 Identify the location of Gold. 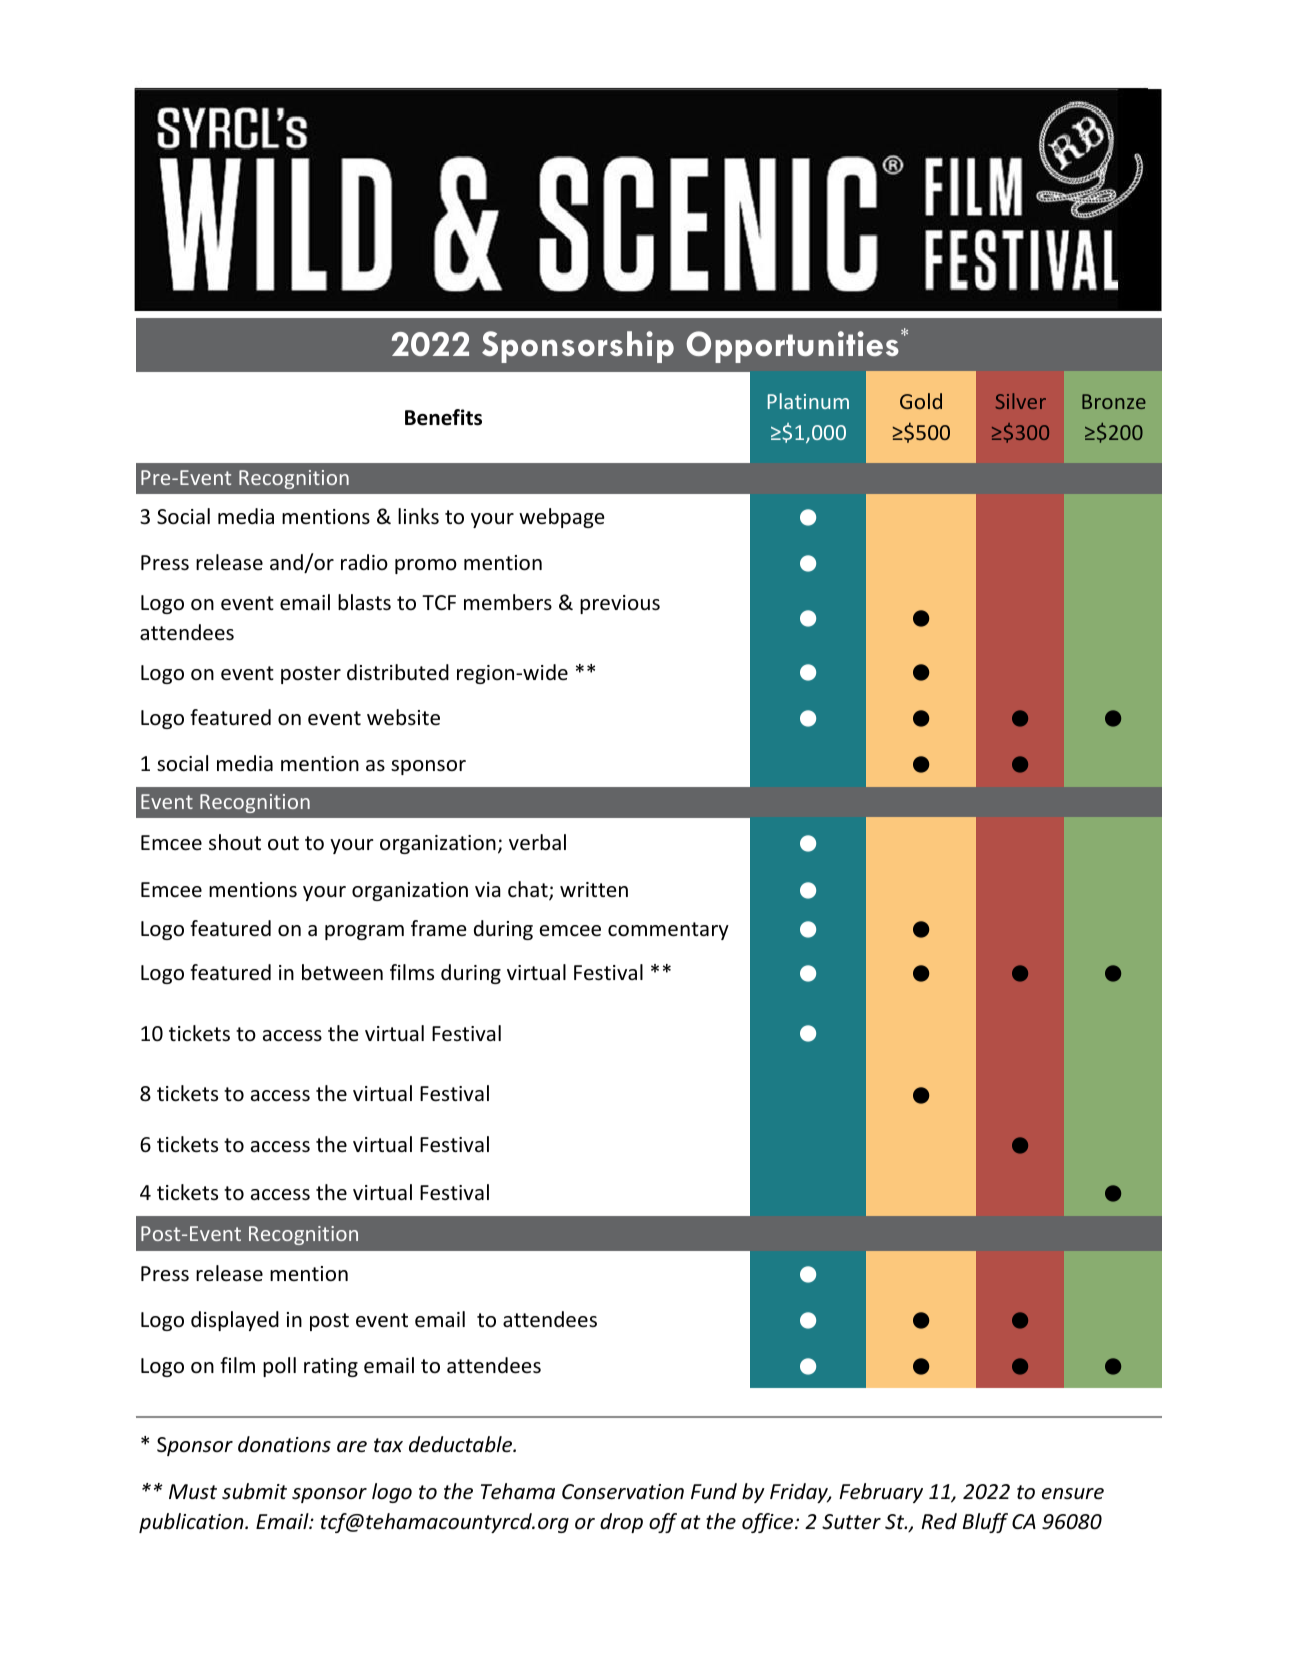
(921, 401).
